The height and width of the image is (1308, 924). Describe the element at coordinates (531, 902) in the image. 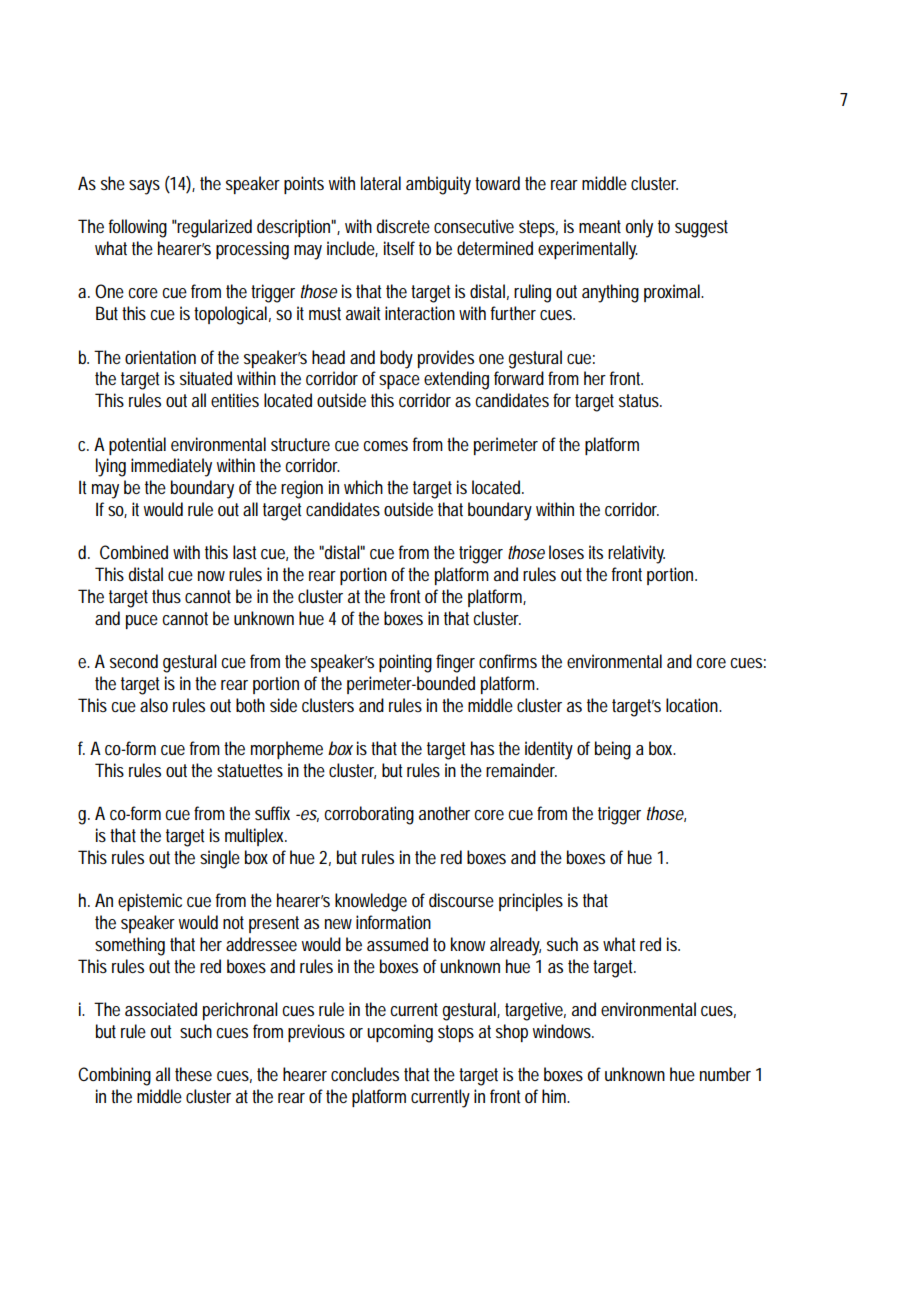

I see `principles` at that location.
